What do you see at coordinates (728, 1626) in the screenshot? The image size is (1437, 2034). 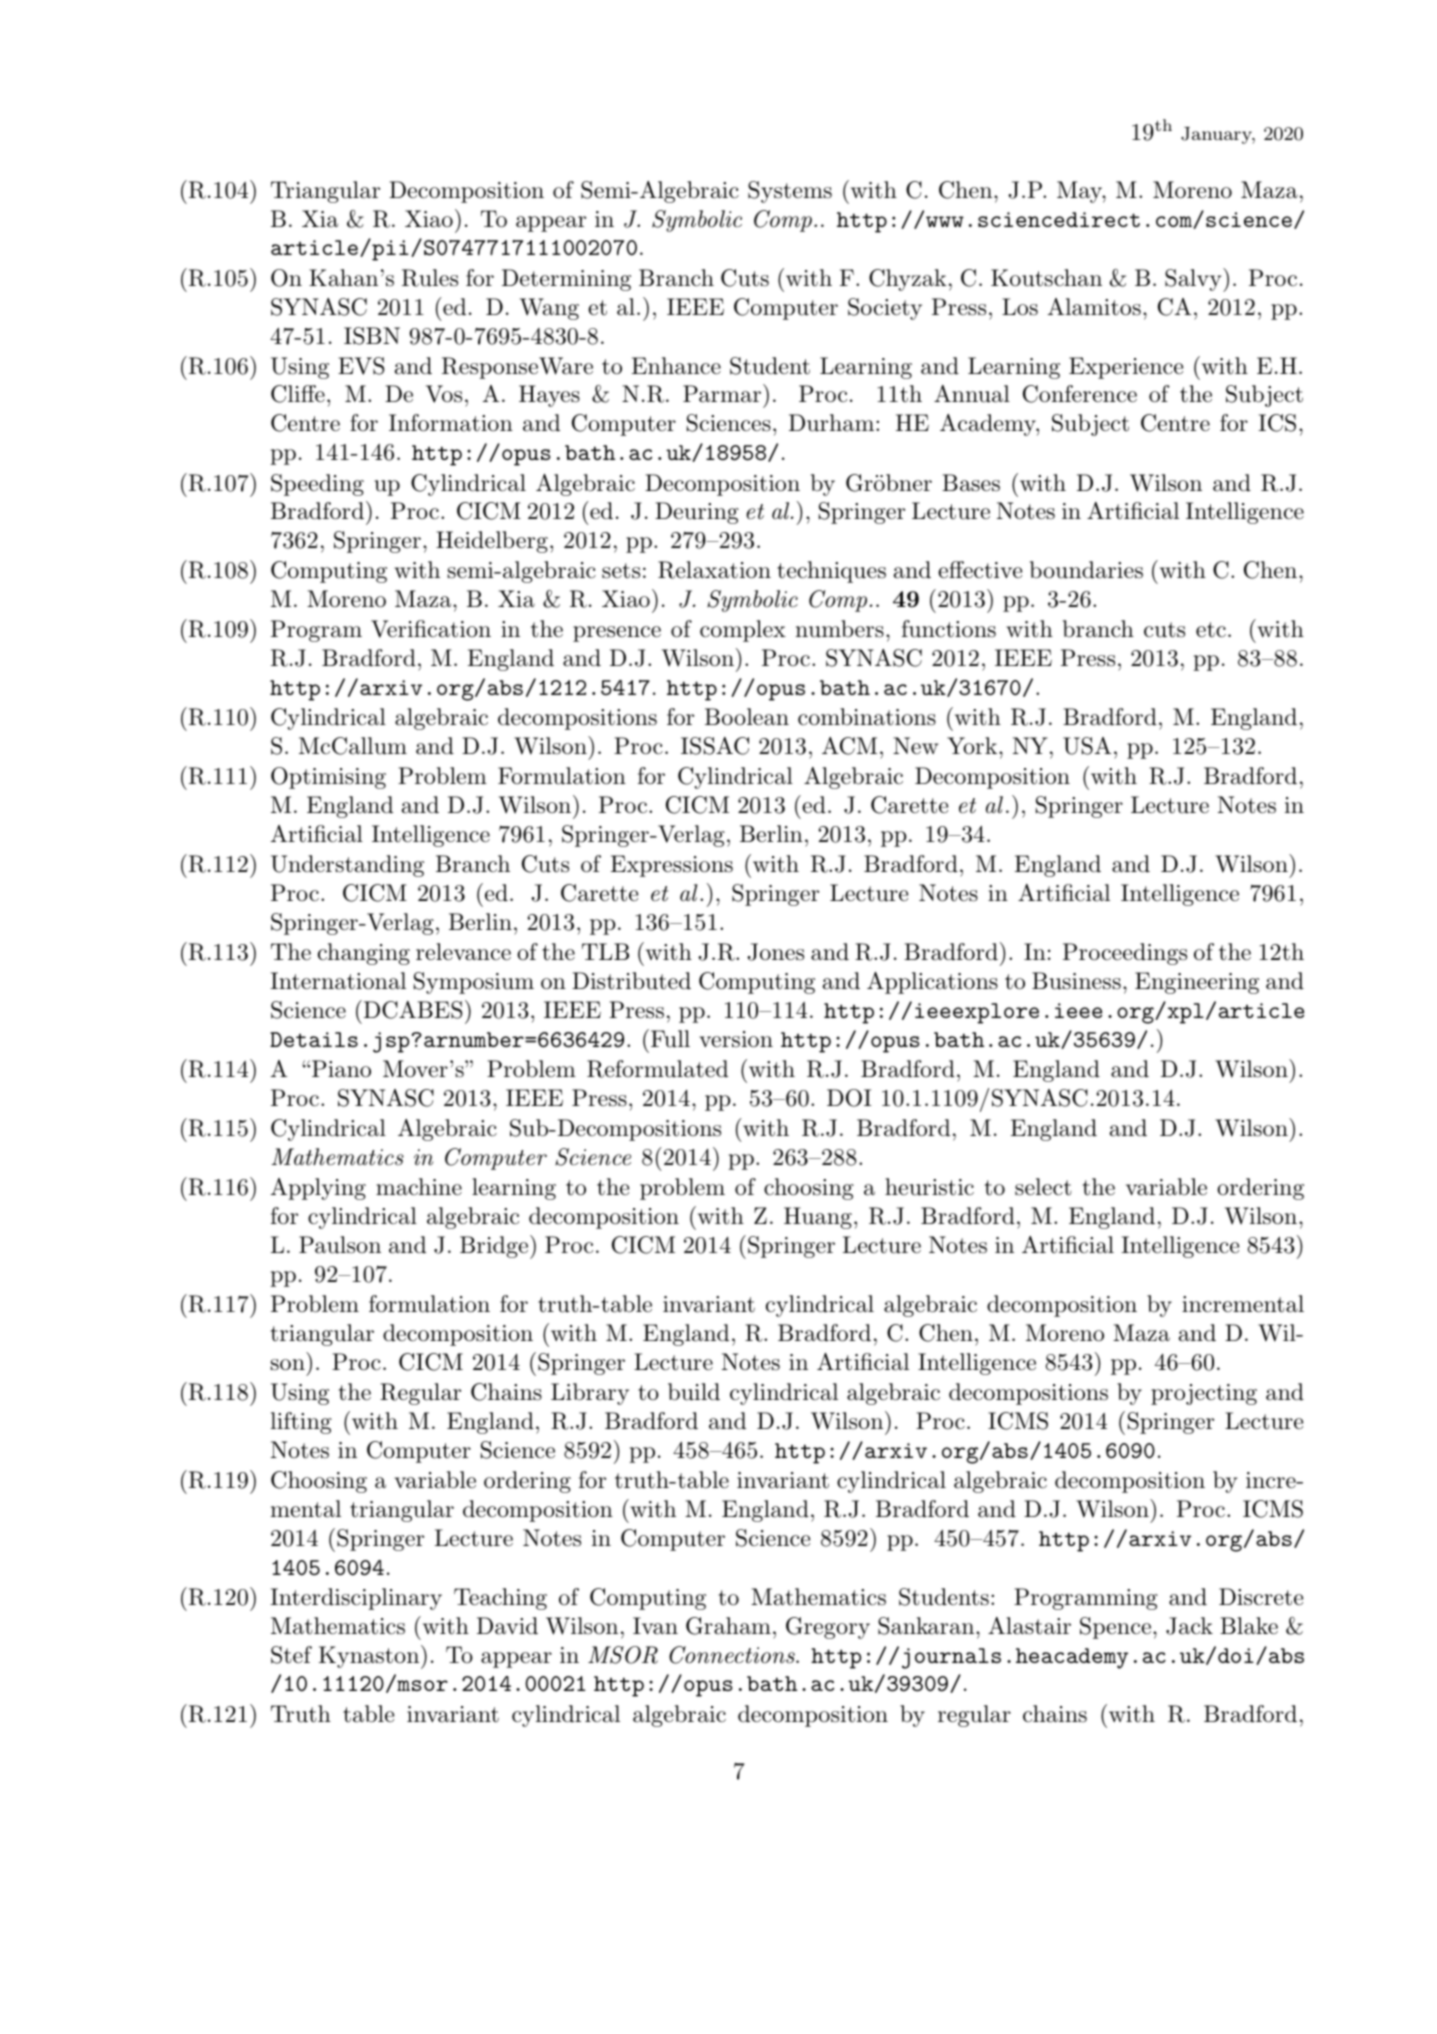 I see `Graham` at bounding box center [728, 1626].
